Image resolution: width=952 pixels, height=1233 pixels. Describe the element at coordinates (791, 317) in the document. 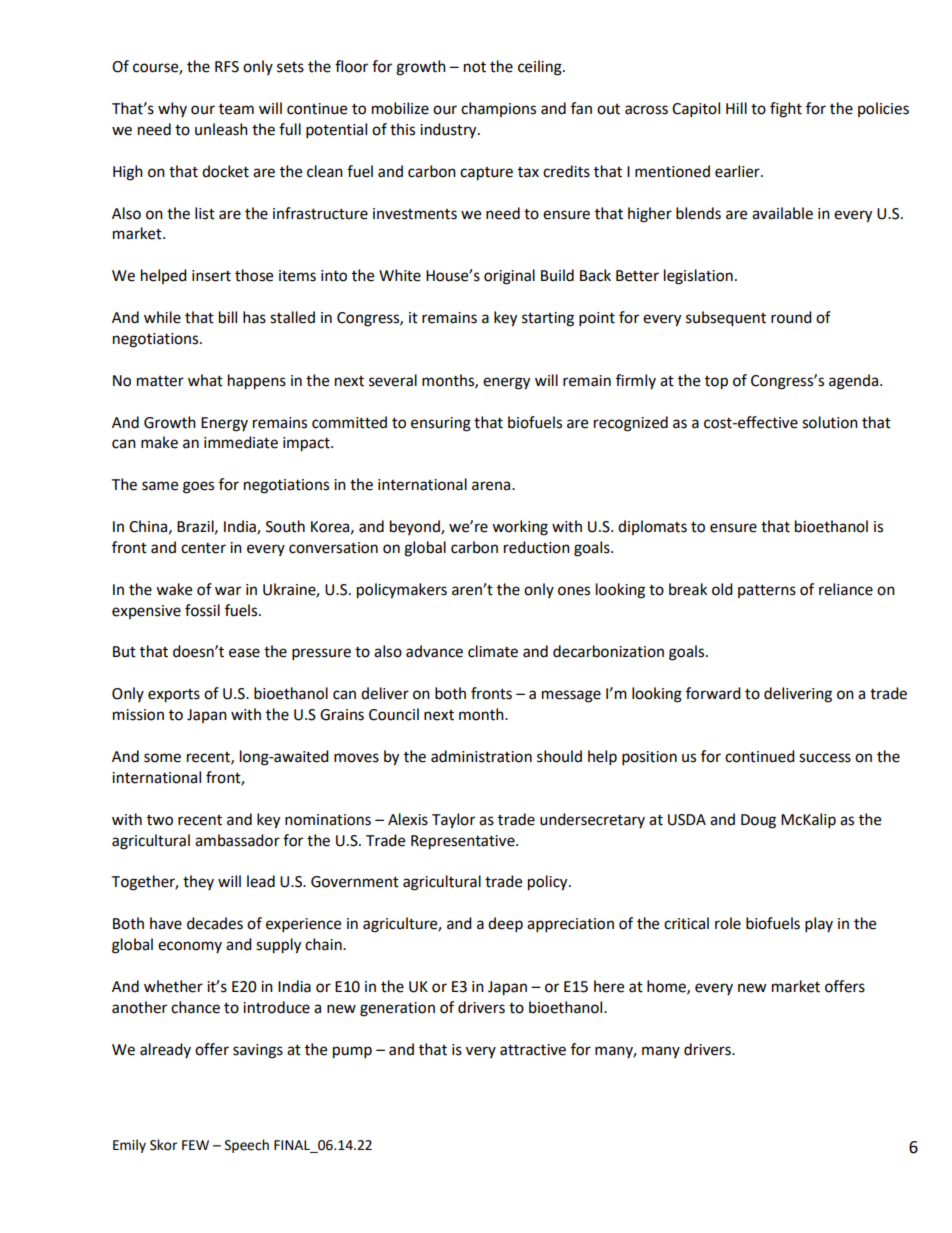

I see `round` at that location.
